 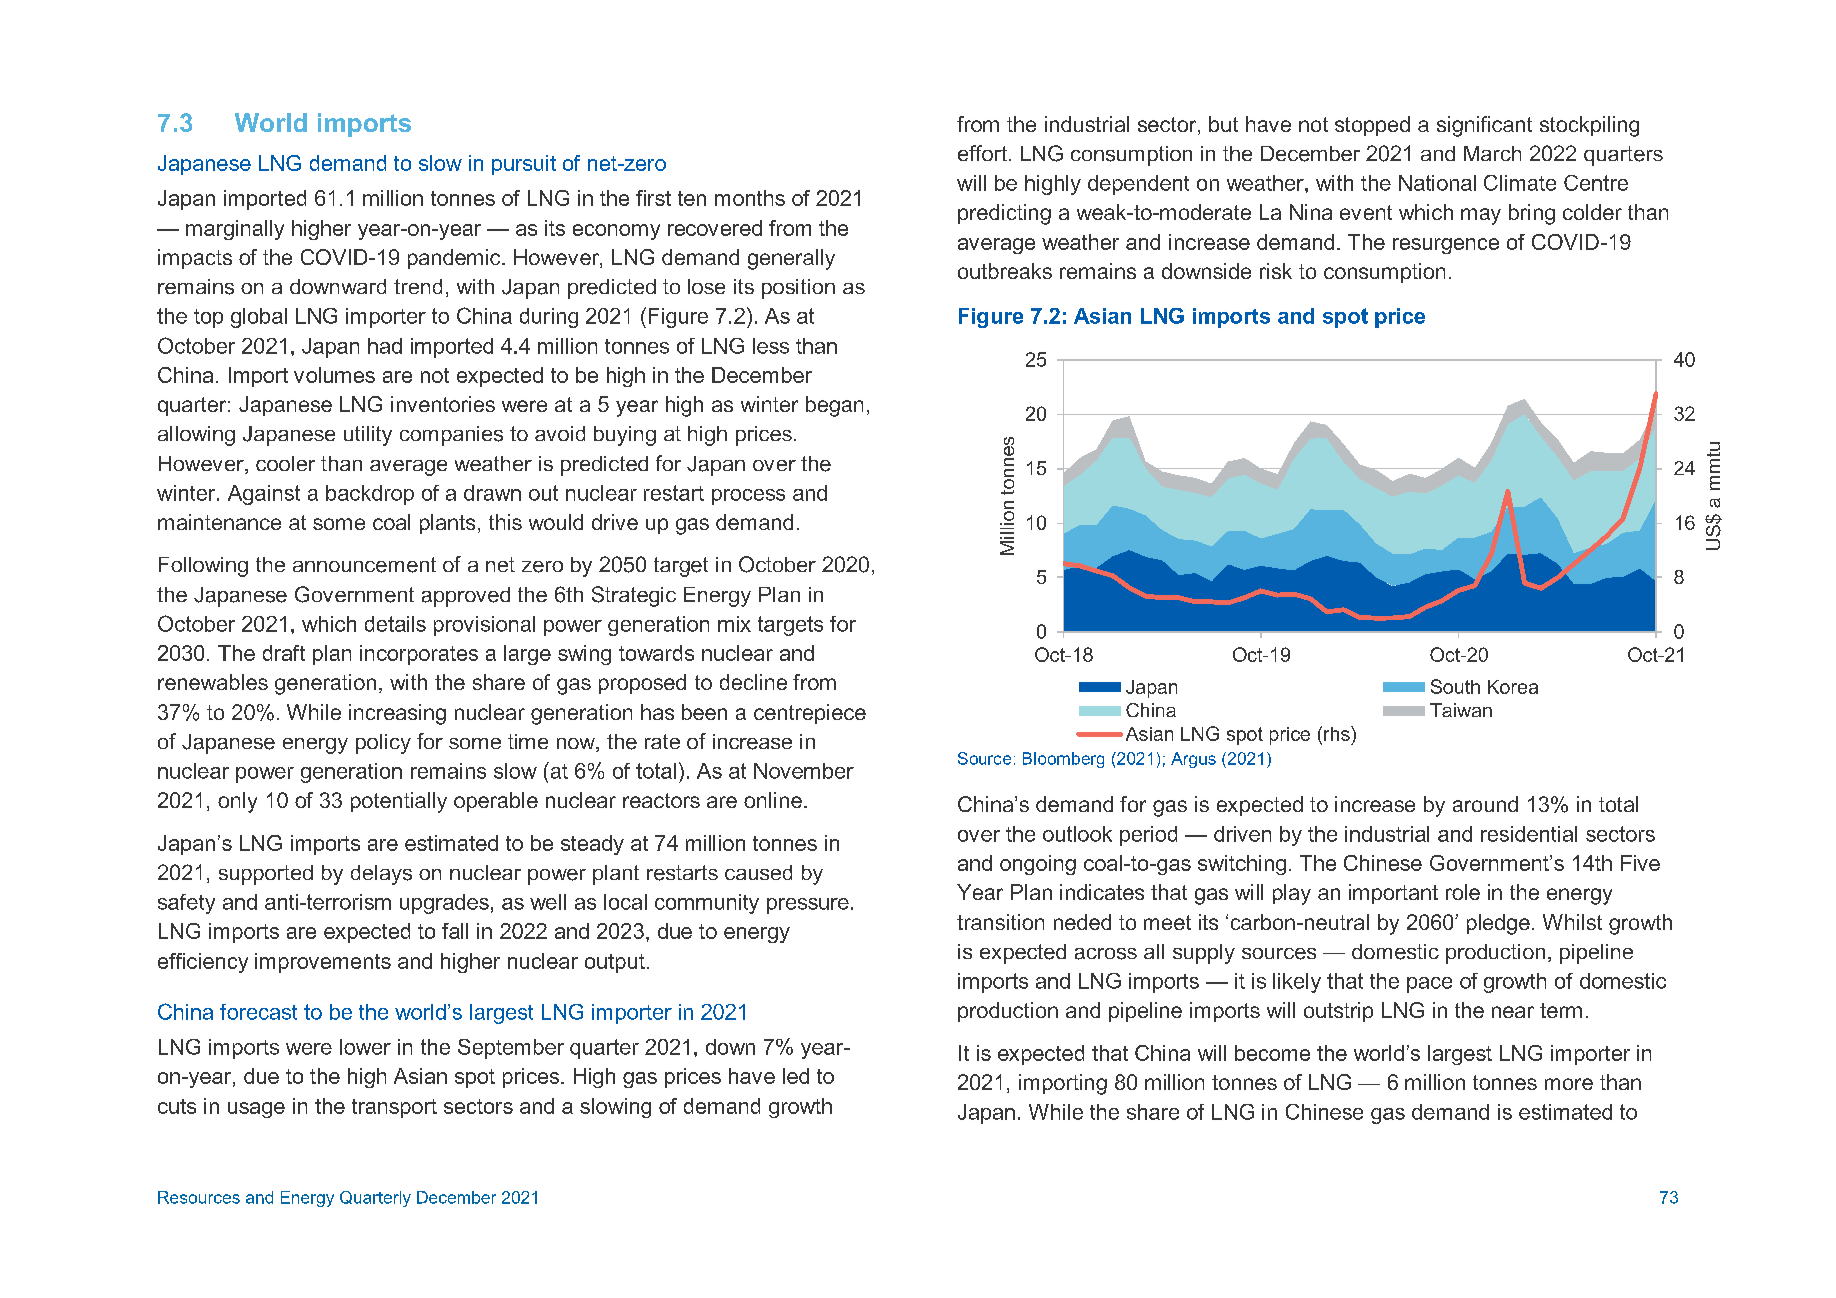 I want to click on cooler, so click(x=285, y=463).
